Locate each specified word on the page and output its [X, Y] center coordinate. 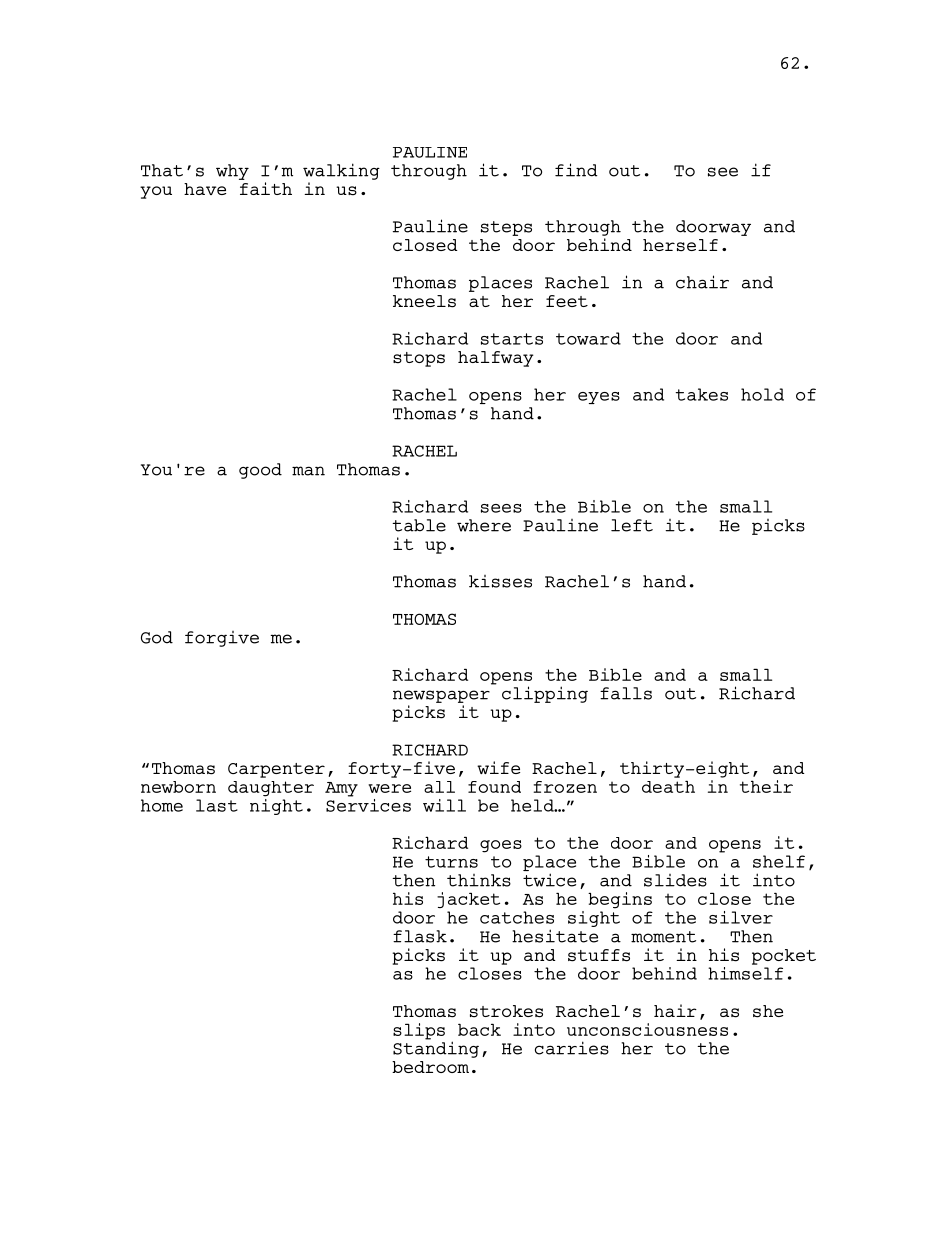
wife [498, 767]
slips [419, 1031]
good [260, 471]
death [668, 786]
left [632, 525]
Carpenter [276, 770]
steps [506, 228]
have [205, 189]
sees [501, 508]
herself [680, 245]
